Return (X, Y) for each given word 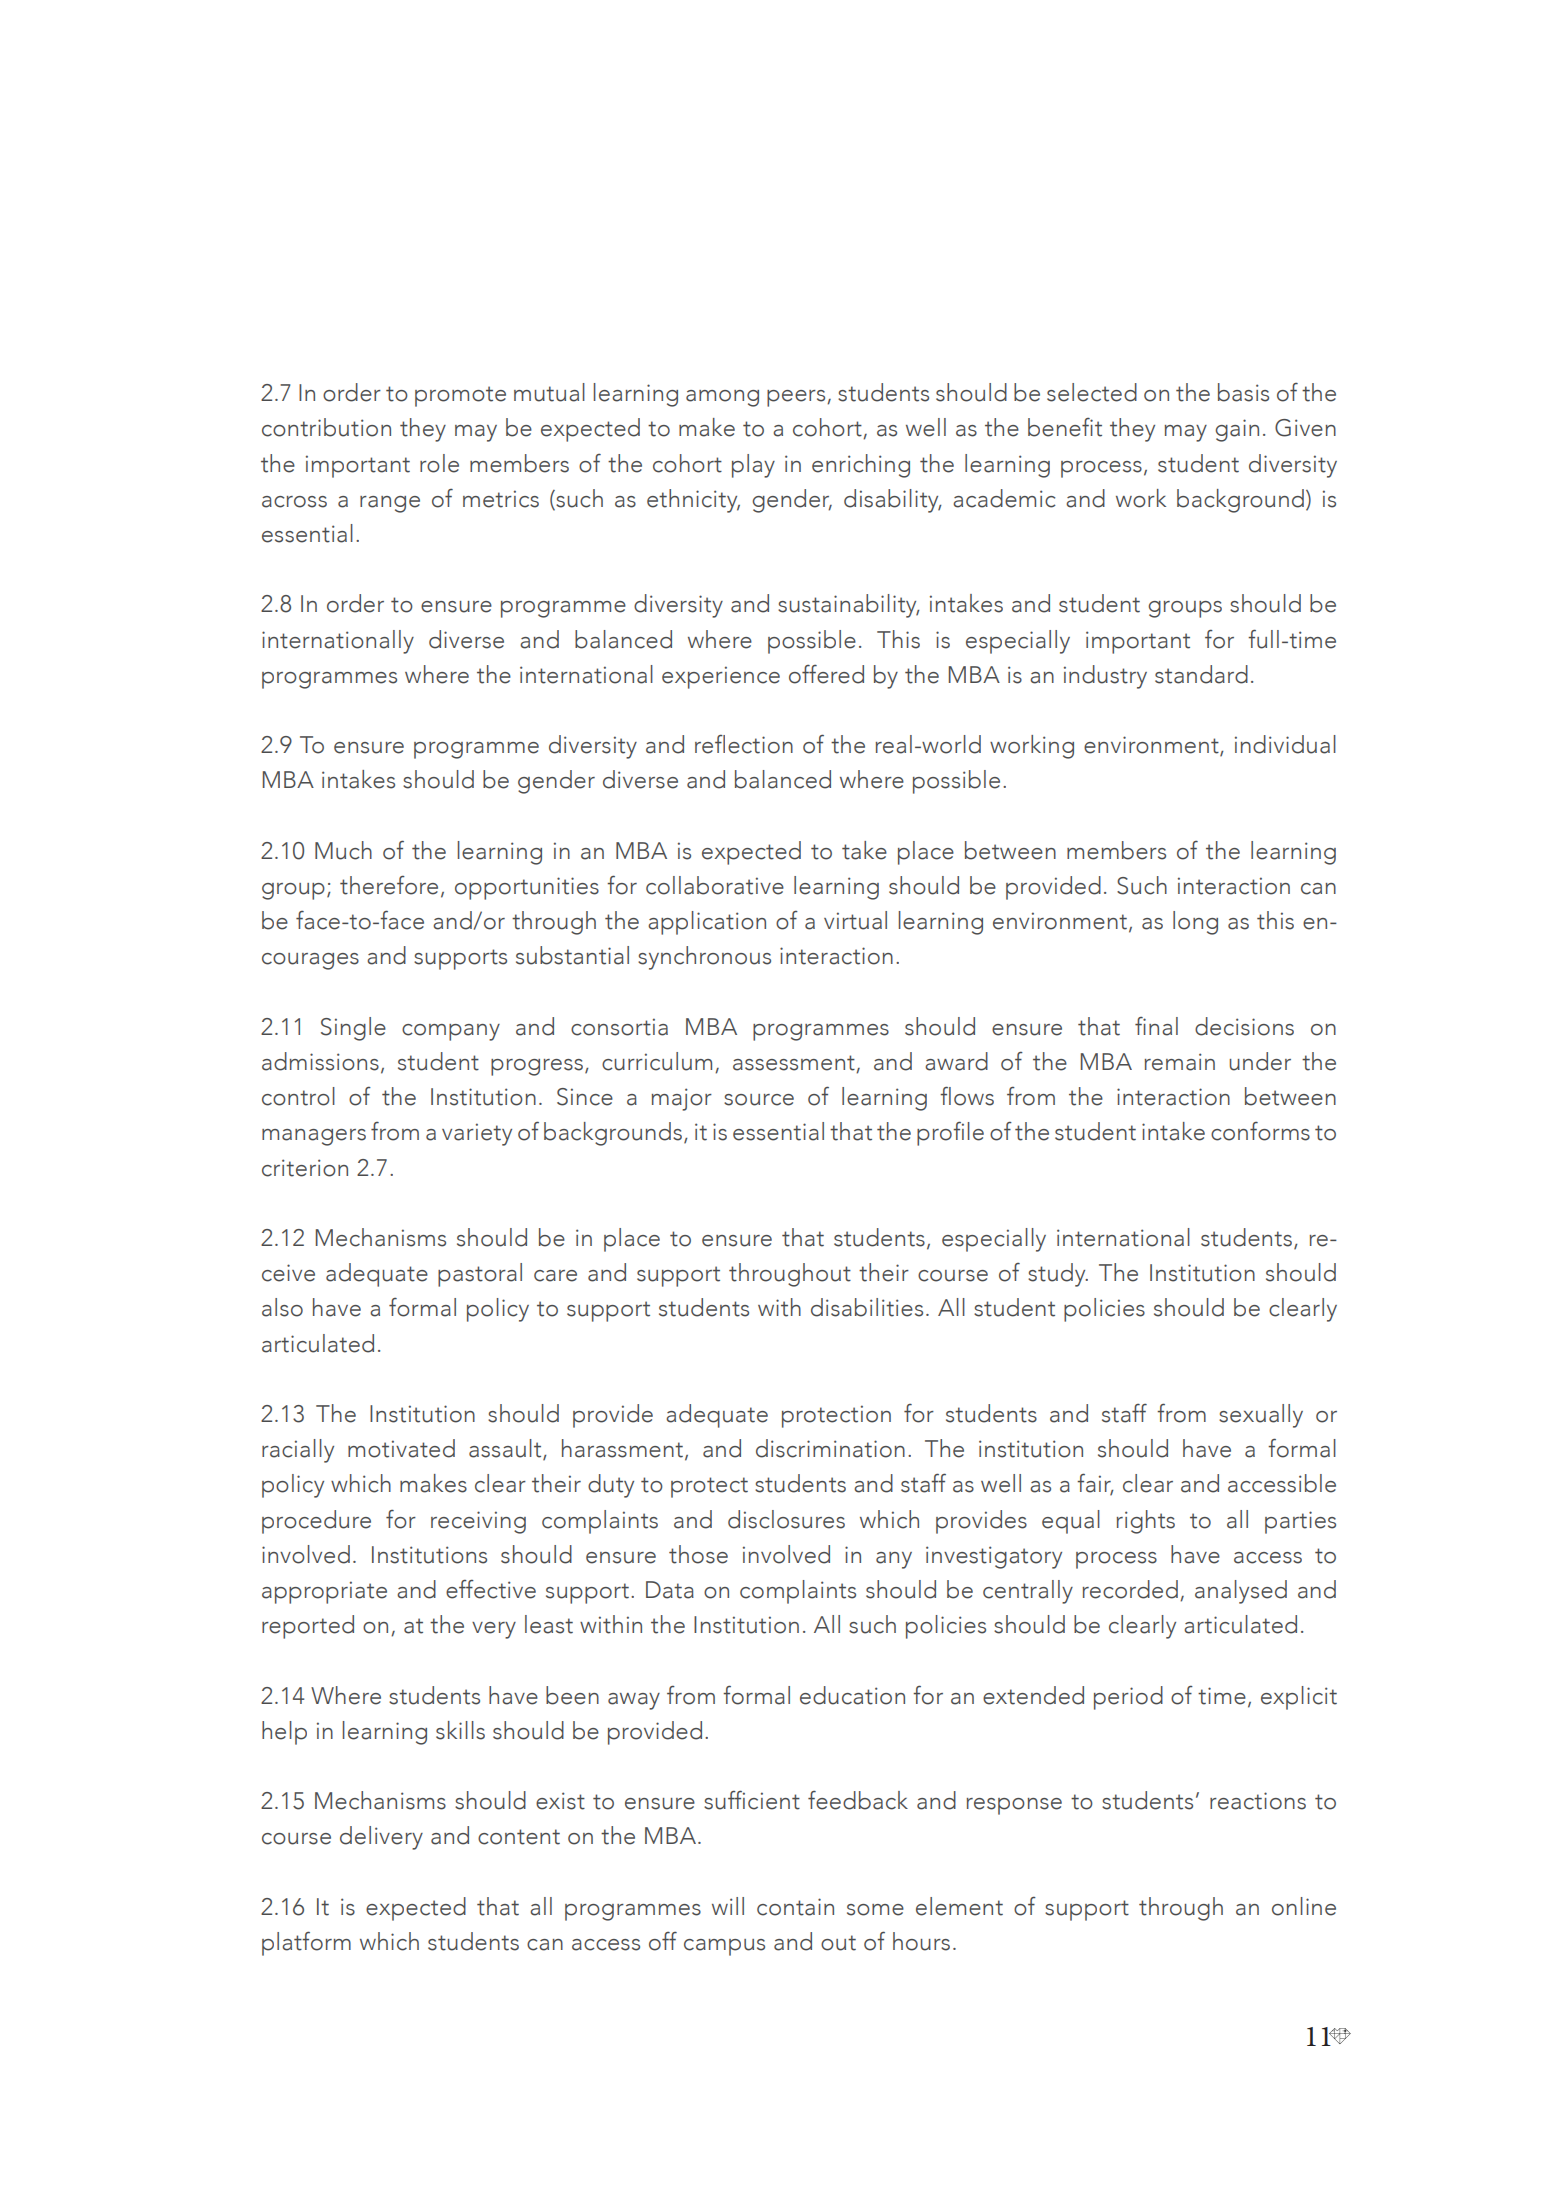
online (1304, 1906)
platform (306, 1943)
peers (797, 398)
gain (1237, 430)
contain (795, 1907)
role (439, 463)
